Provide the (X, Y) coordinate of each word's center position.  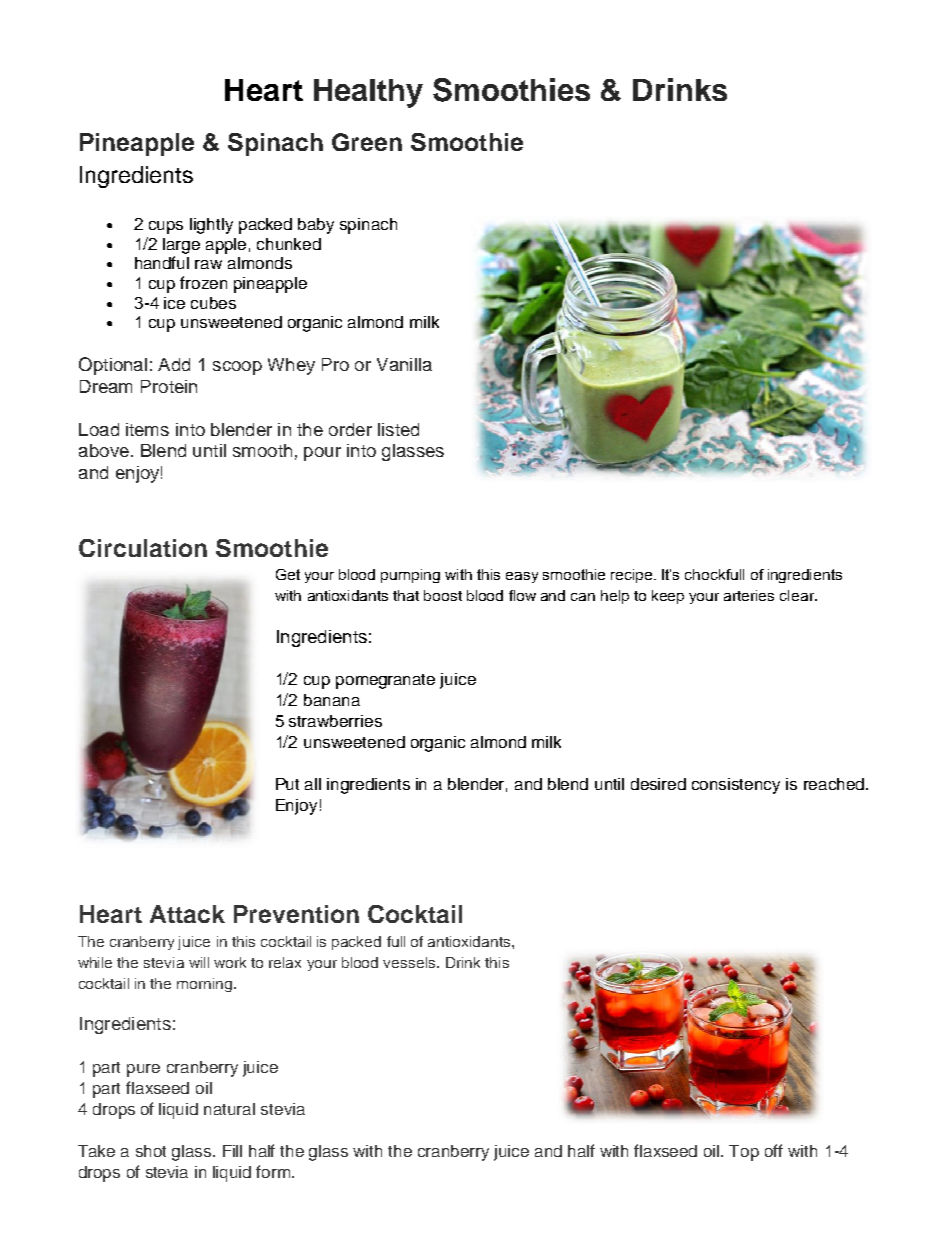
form (274, 1171)
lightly (211, 226)
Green (367, 142)
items (147, 429)
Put (287, 784)
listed (398, 429)
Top (744, 1153)
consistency (736, 786)
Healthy (368, 93)
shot (151, 1151)
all (313, 784)
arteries (749, 595)
